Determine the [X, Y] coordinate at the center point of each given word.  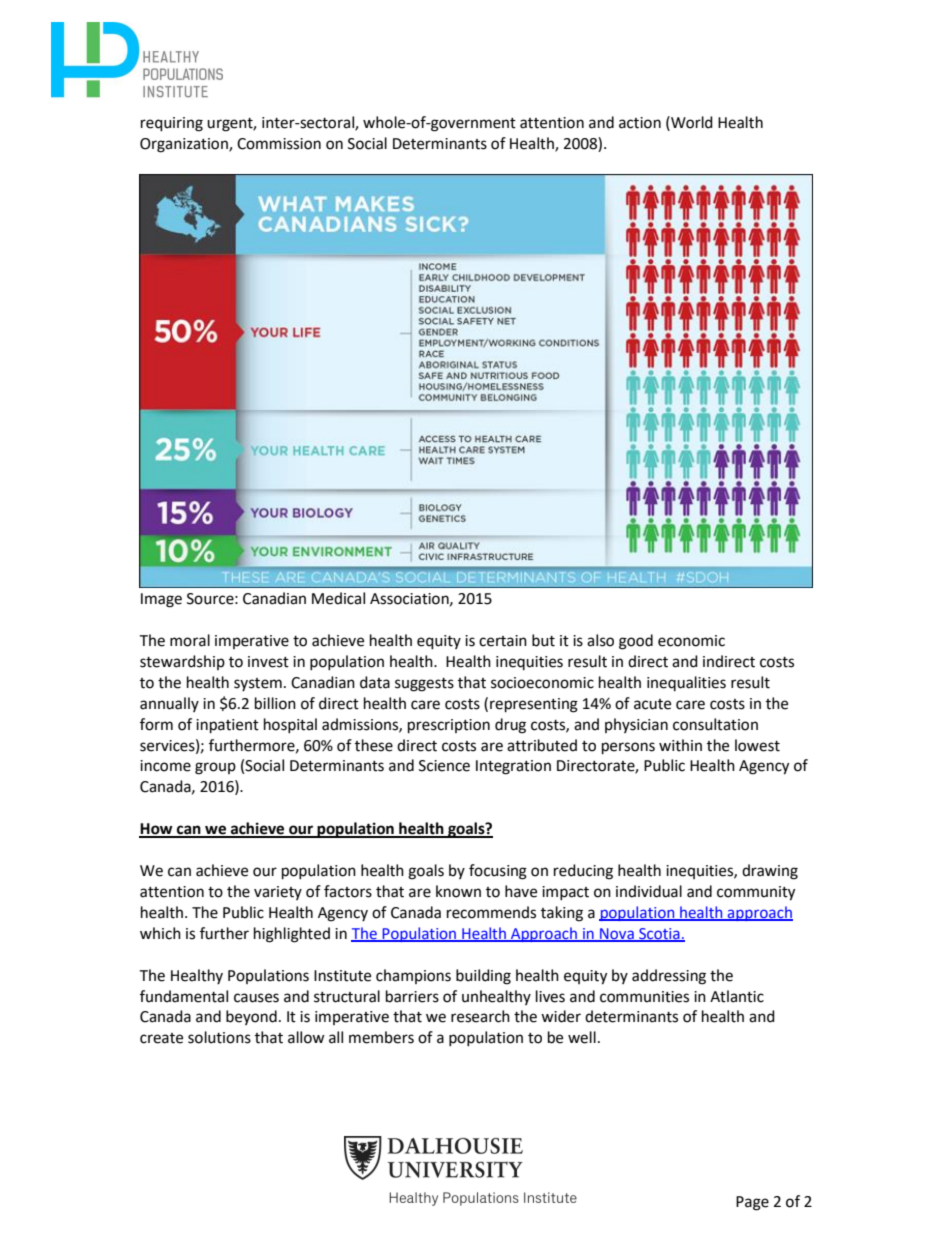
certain [503, 641]
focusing [498, 872]
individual [649, 891]
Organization [185, 145]
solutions [219, 1037]
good [636, 642]
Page [752, 1203]
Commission [279, 144]
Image [161, 600]
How [157, 830]
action [640, 123]
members [381, 1037]
